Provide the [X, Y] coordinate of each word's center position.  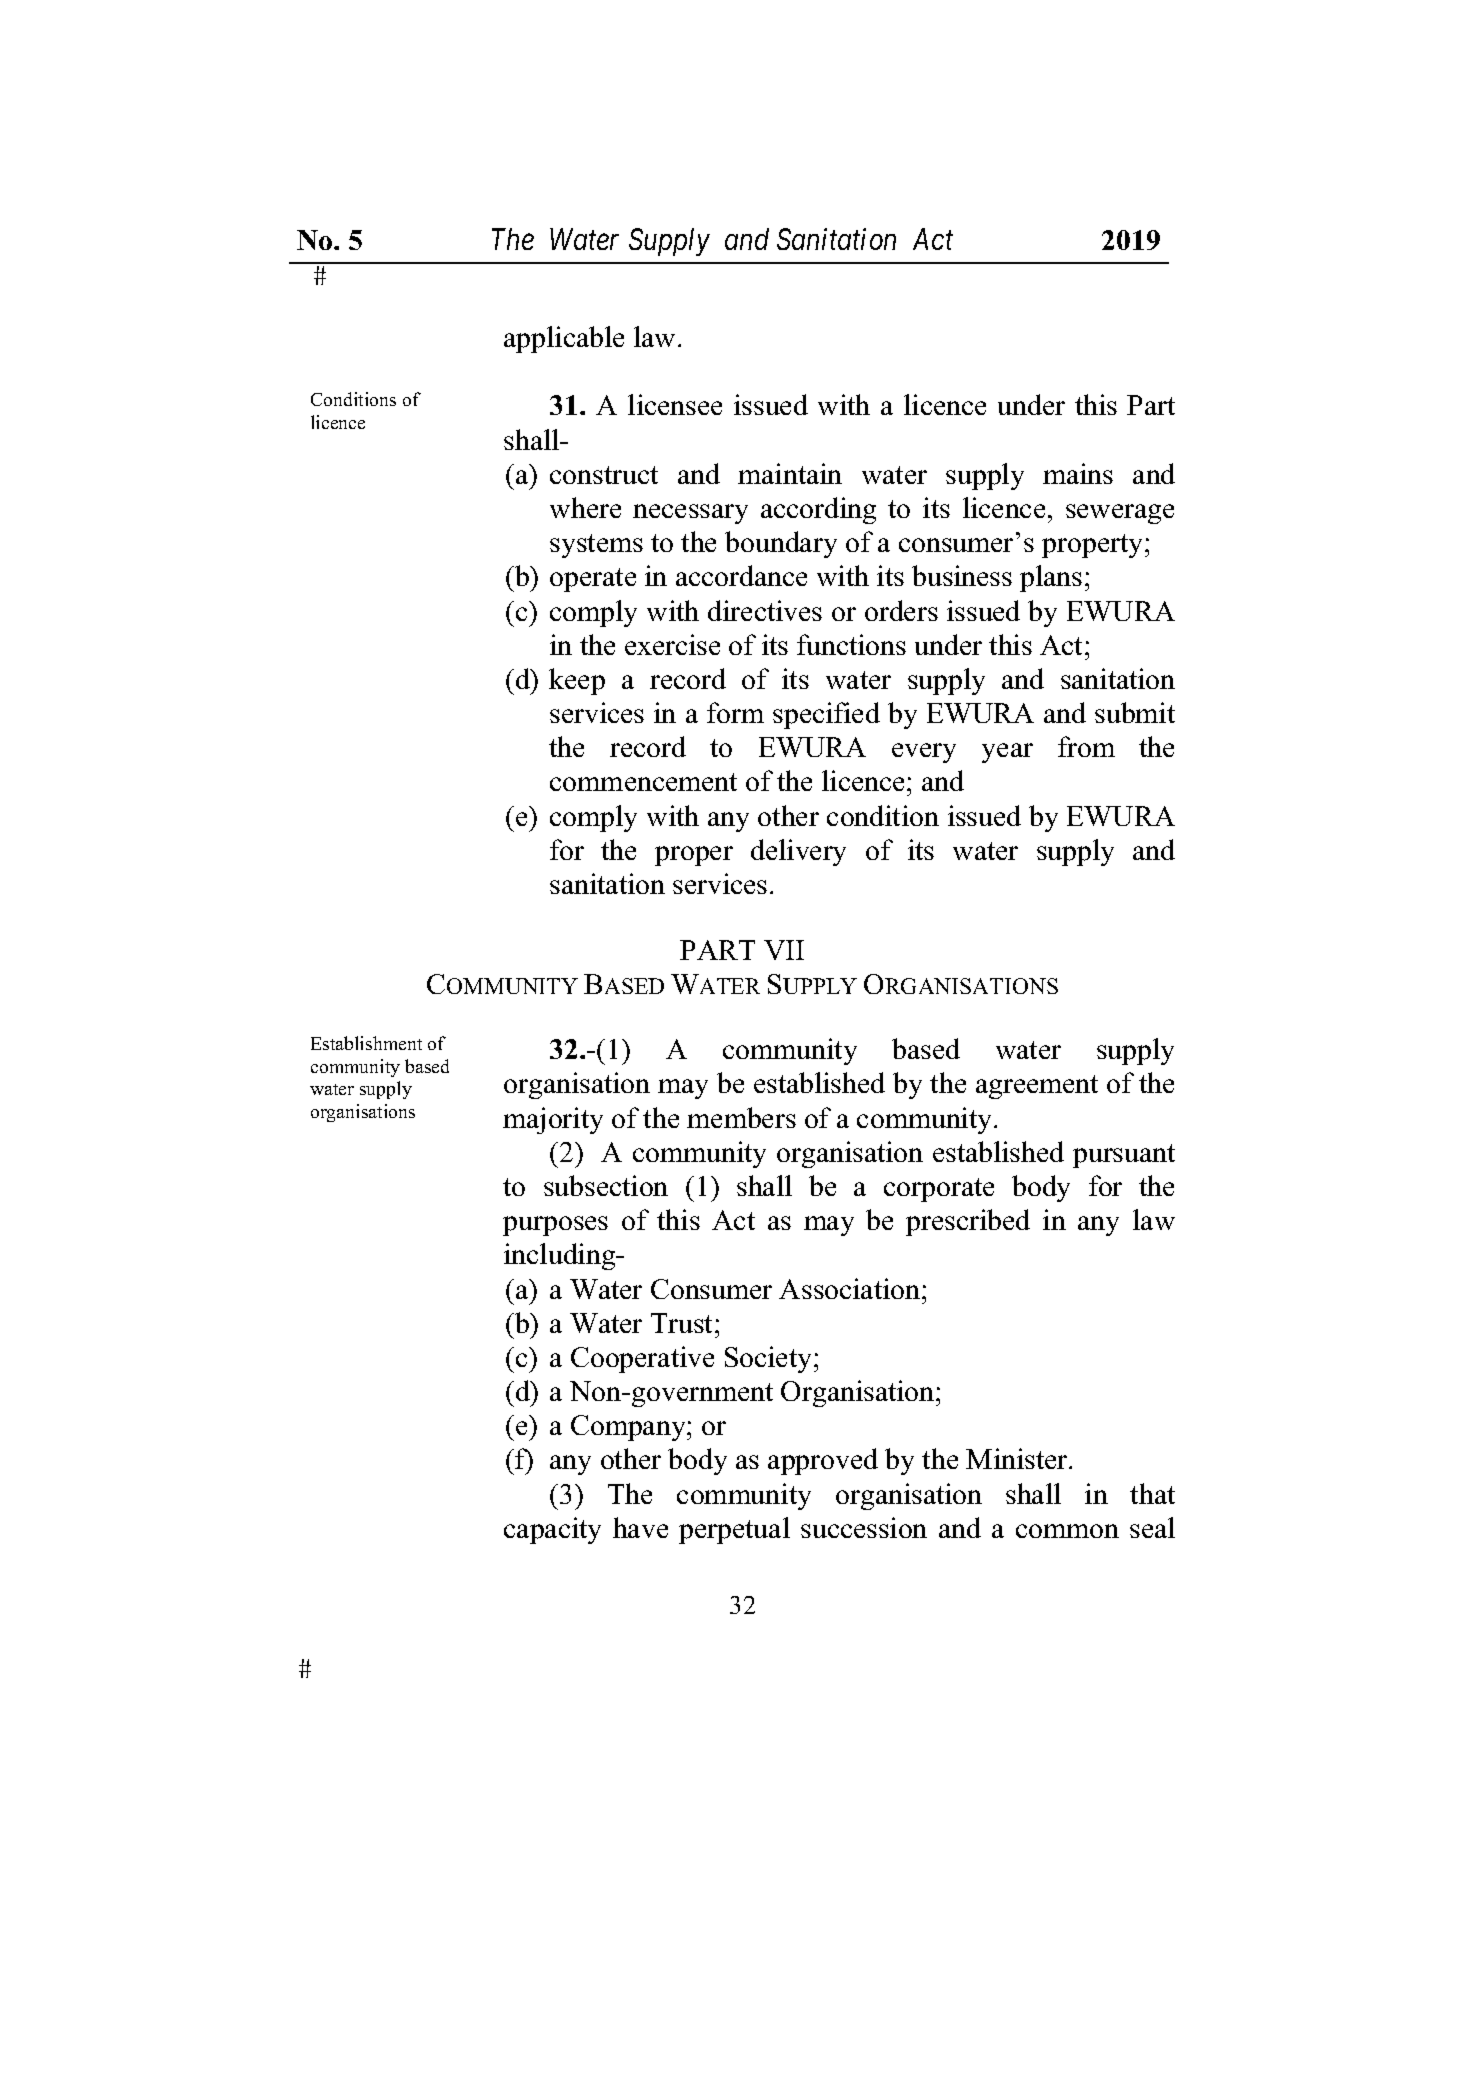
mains [1078, 473]
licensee [675, 404]
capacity [552, 1530]
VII [784, 950]
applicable [564, 339]
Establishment [366, 1043]
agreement [1037, 1087]
